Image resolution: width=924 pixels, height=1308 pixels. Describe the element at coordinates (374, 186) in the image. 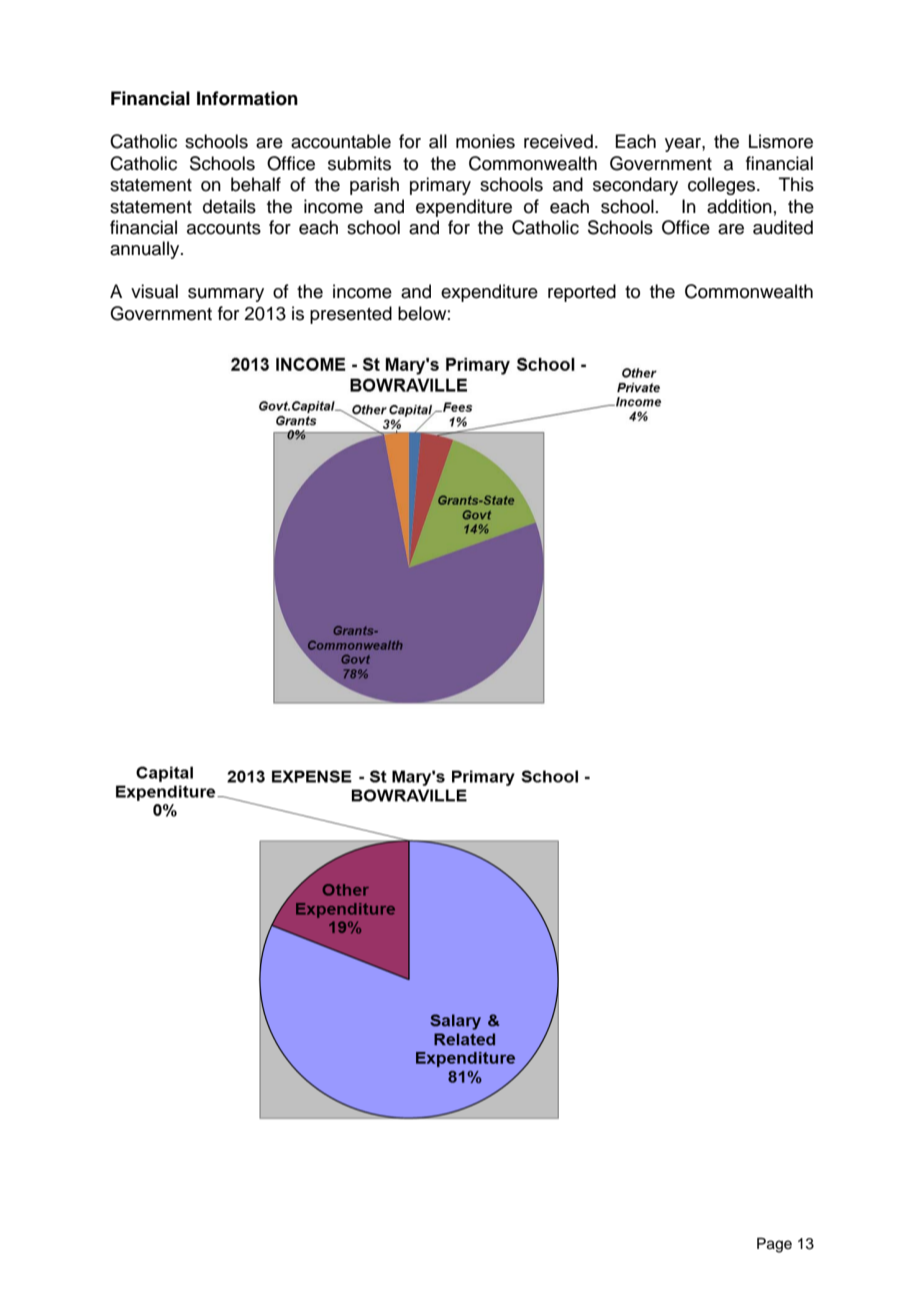

I see `parish` at that location.
